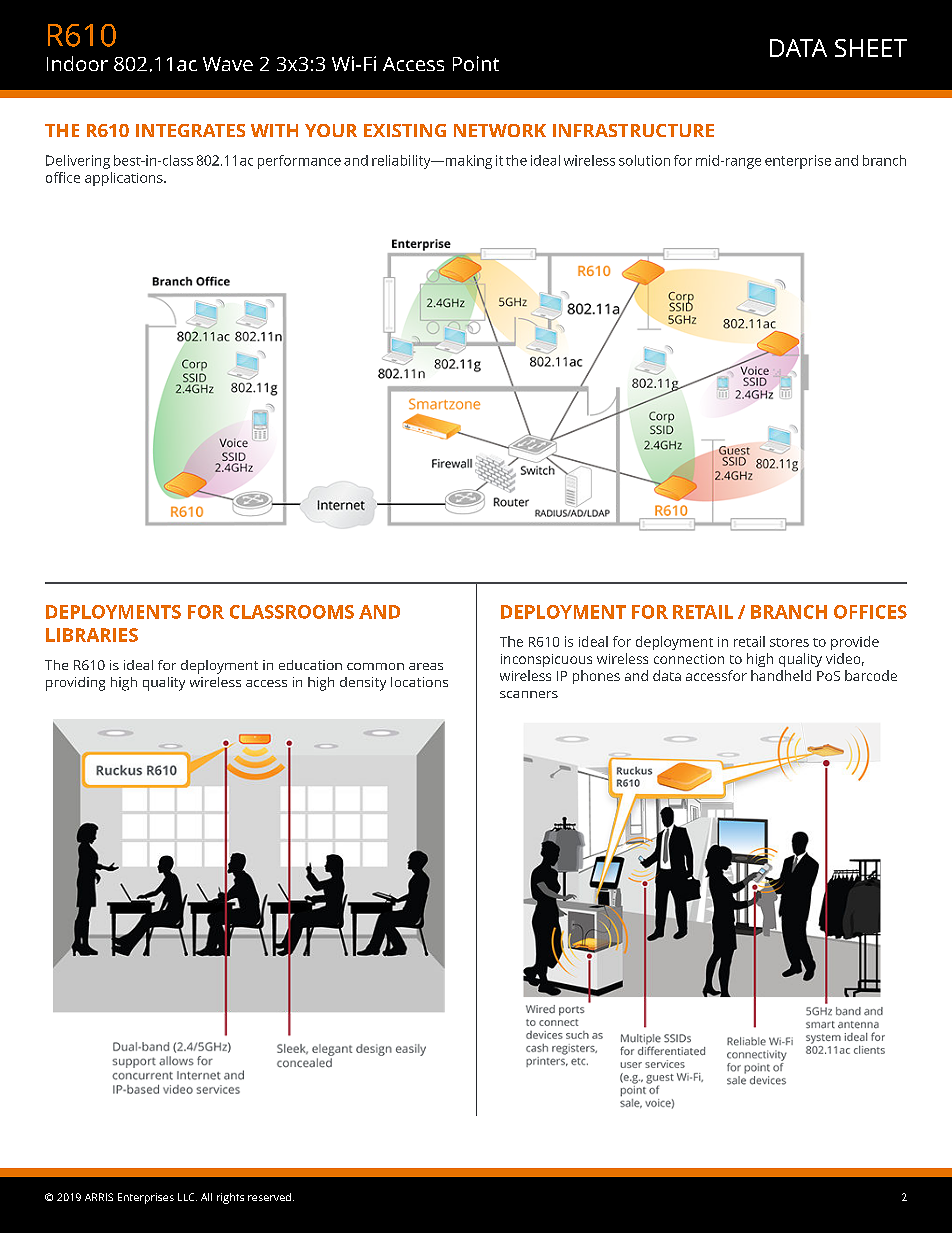 The height and width of the screenshot is (1233, 952). What do you see at coordinates (529, 694) in the screenshot?
I see `scanners` at bounding box center [529, 694].
